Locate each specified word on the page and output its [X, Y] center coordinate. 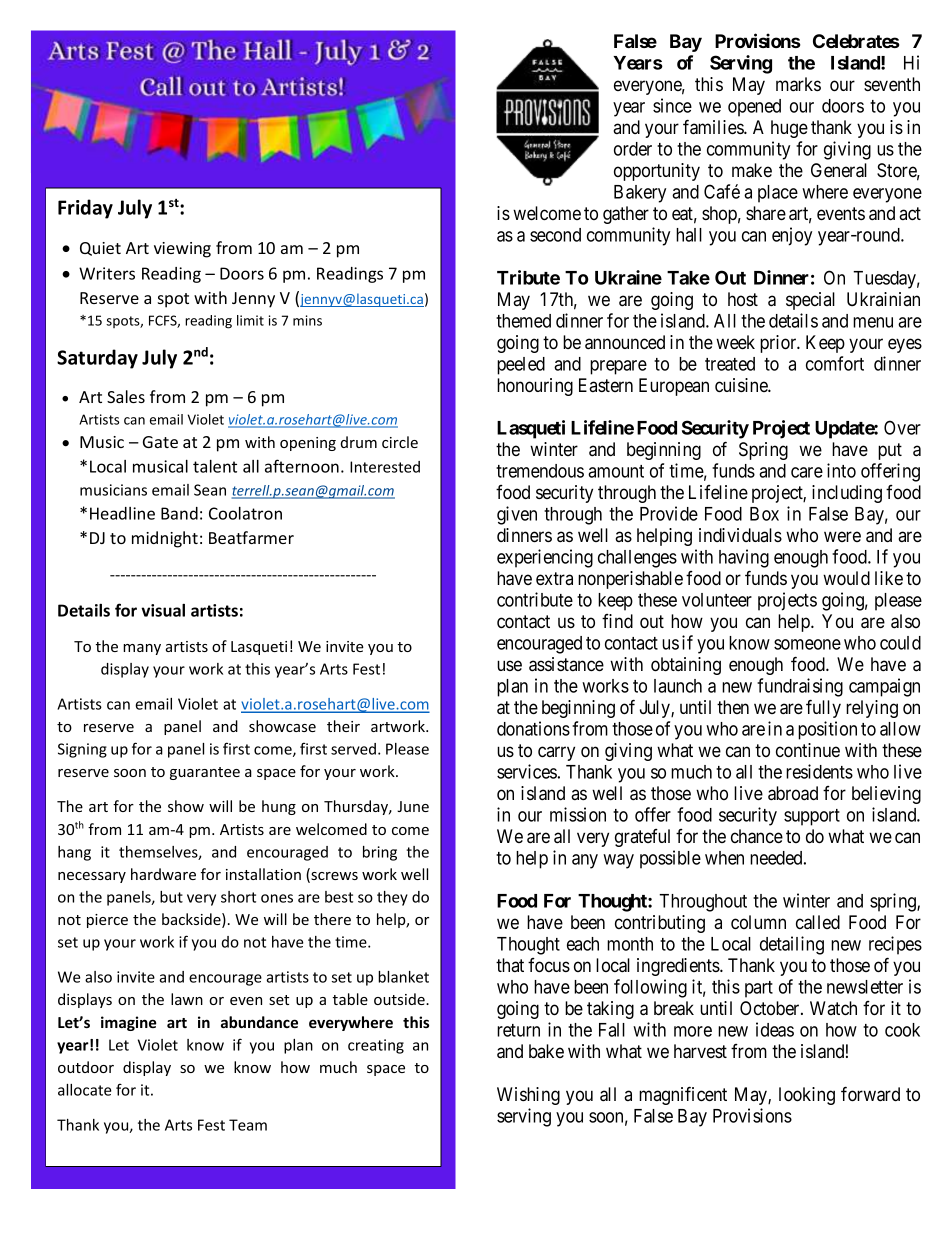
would [846, 578]
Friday [85, 209]
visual [163, 610]
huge [789, 129]
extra [554, 578]
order [633, 149]
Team [248, 1125]
